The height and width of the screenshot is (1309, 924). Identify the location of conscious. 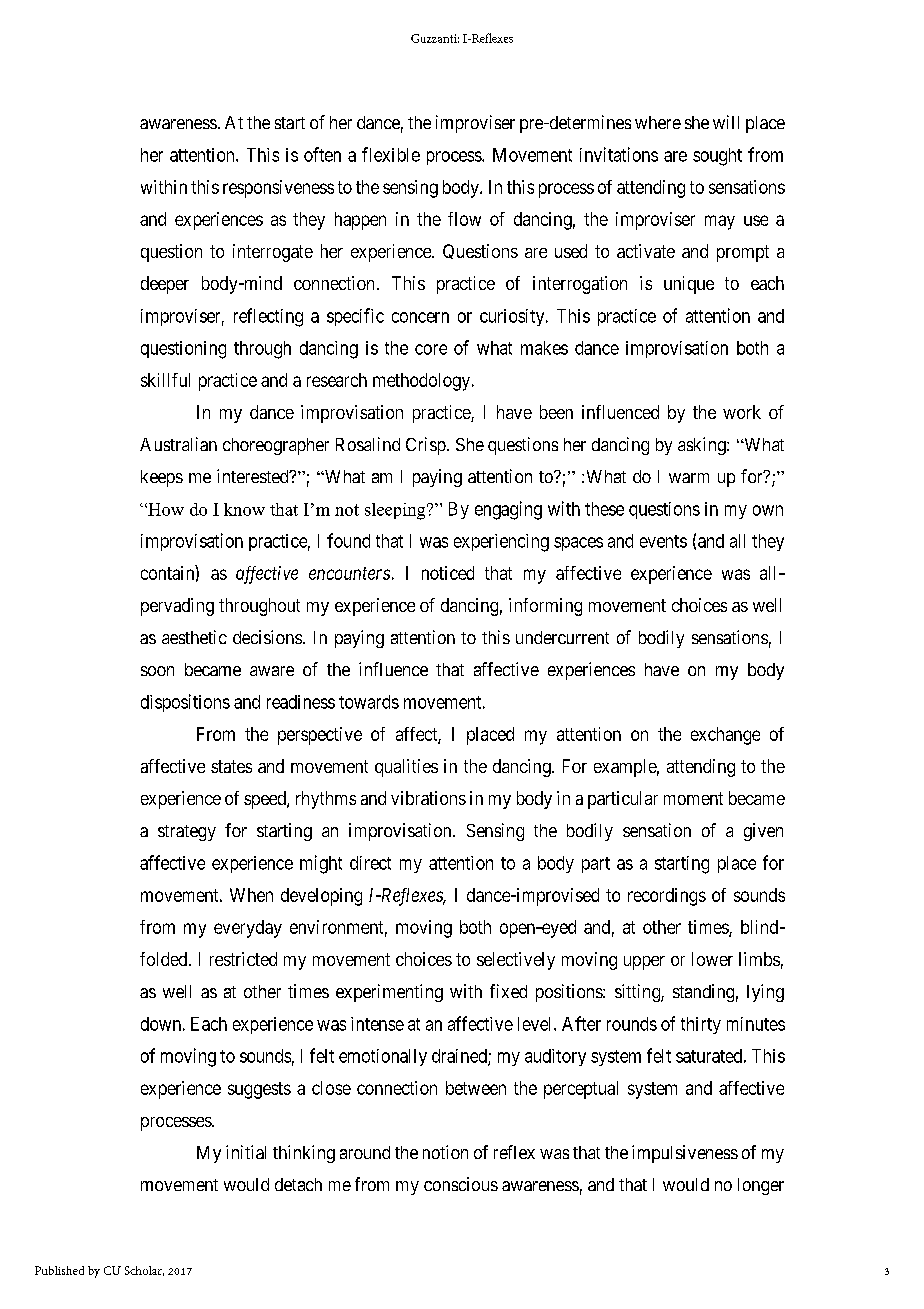
(461, 1184).
